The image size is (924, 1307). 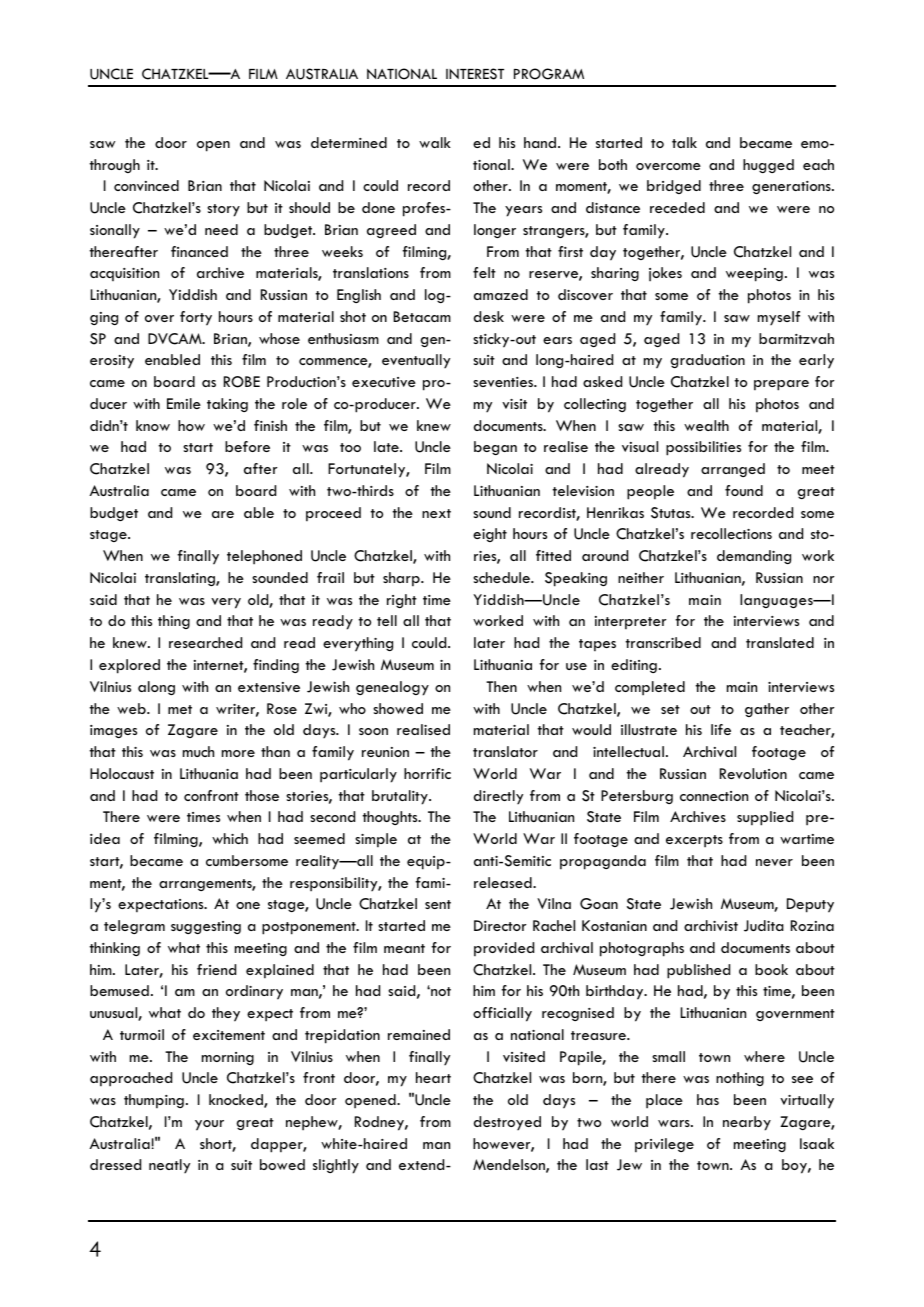 What do you see at coordinates (114, 166) in the screenshot?
I see `through` at bounding box center [114, 166].
